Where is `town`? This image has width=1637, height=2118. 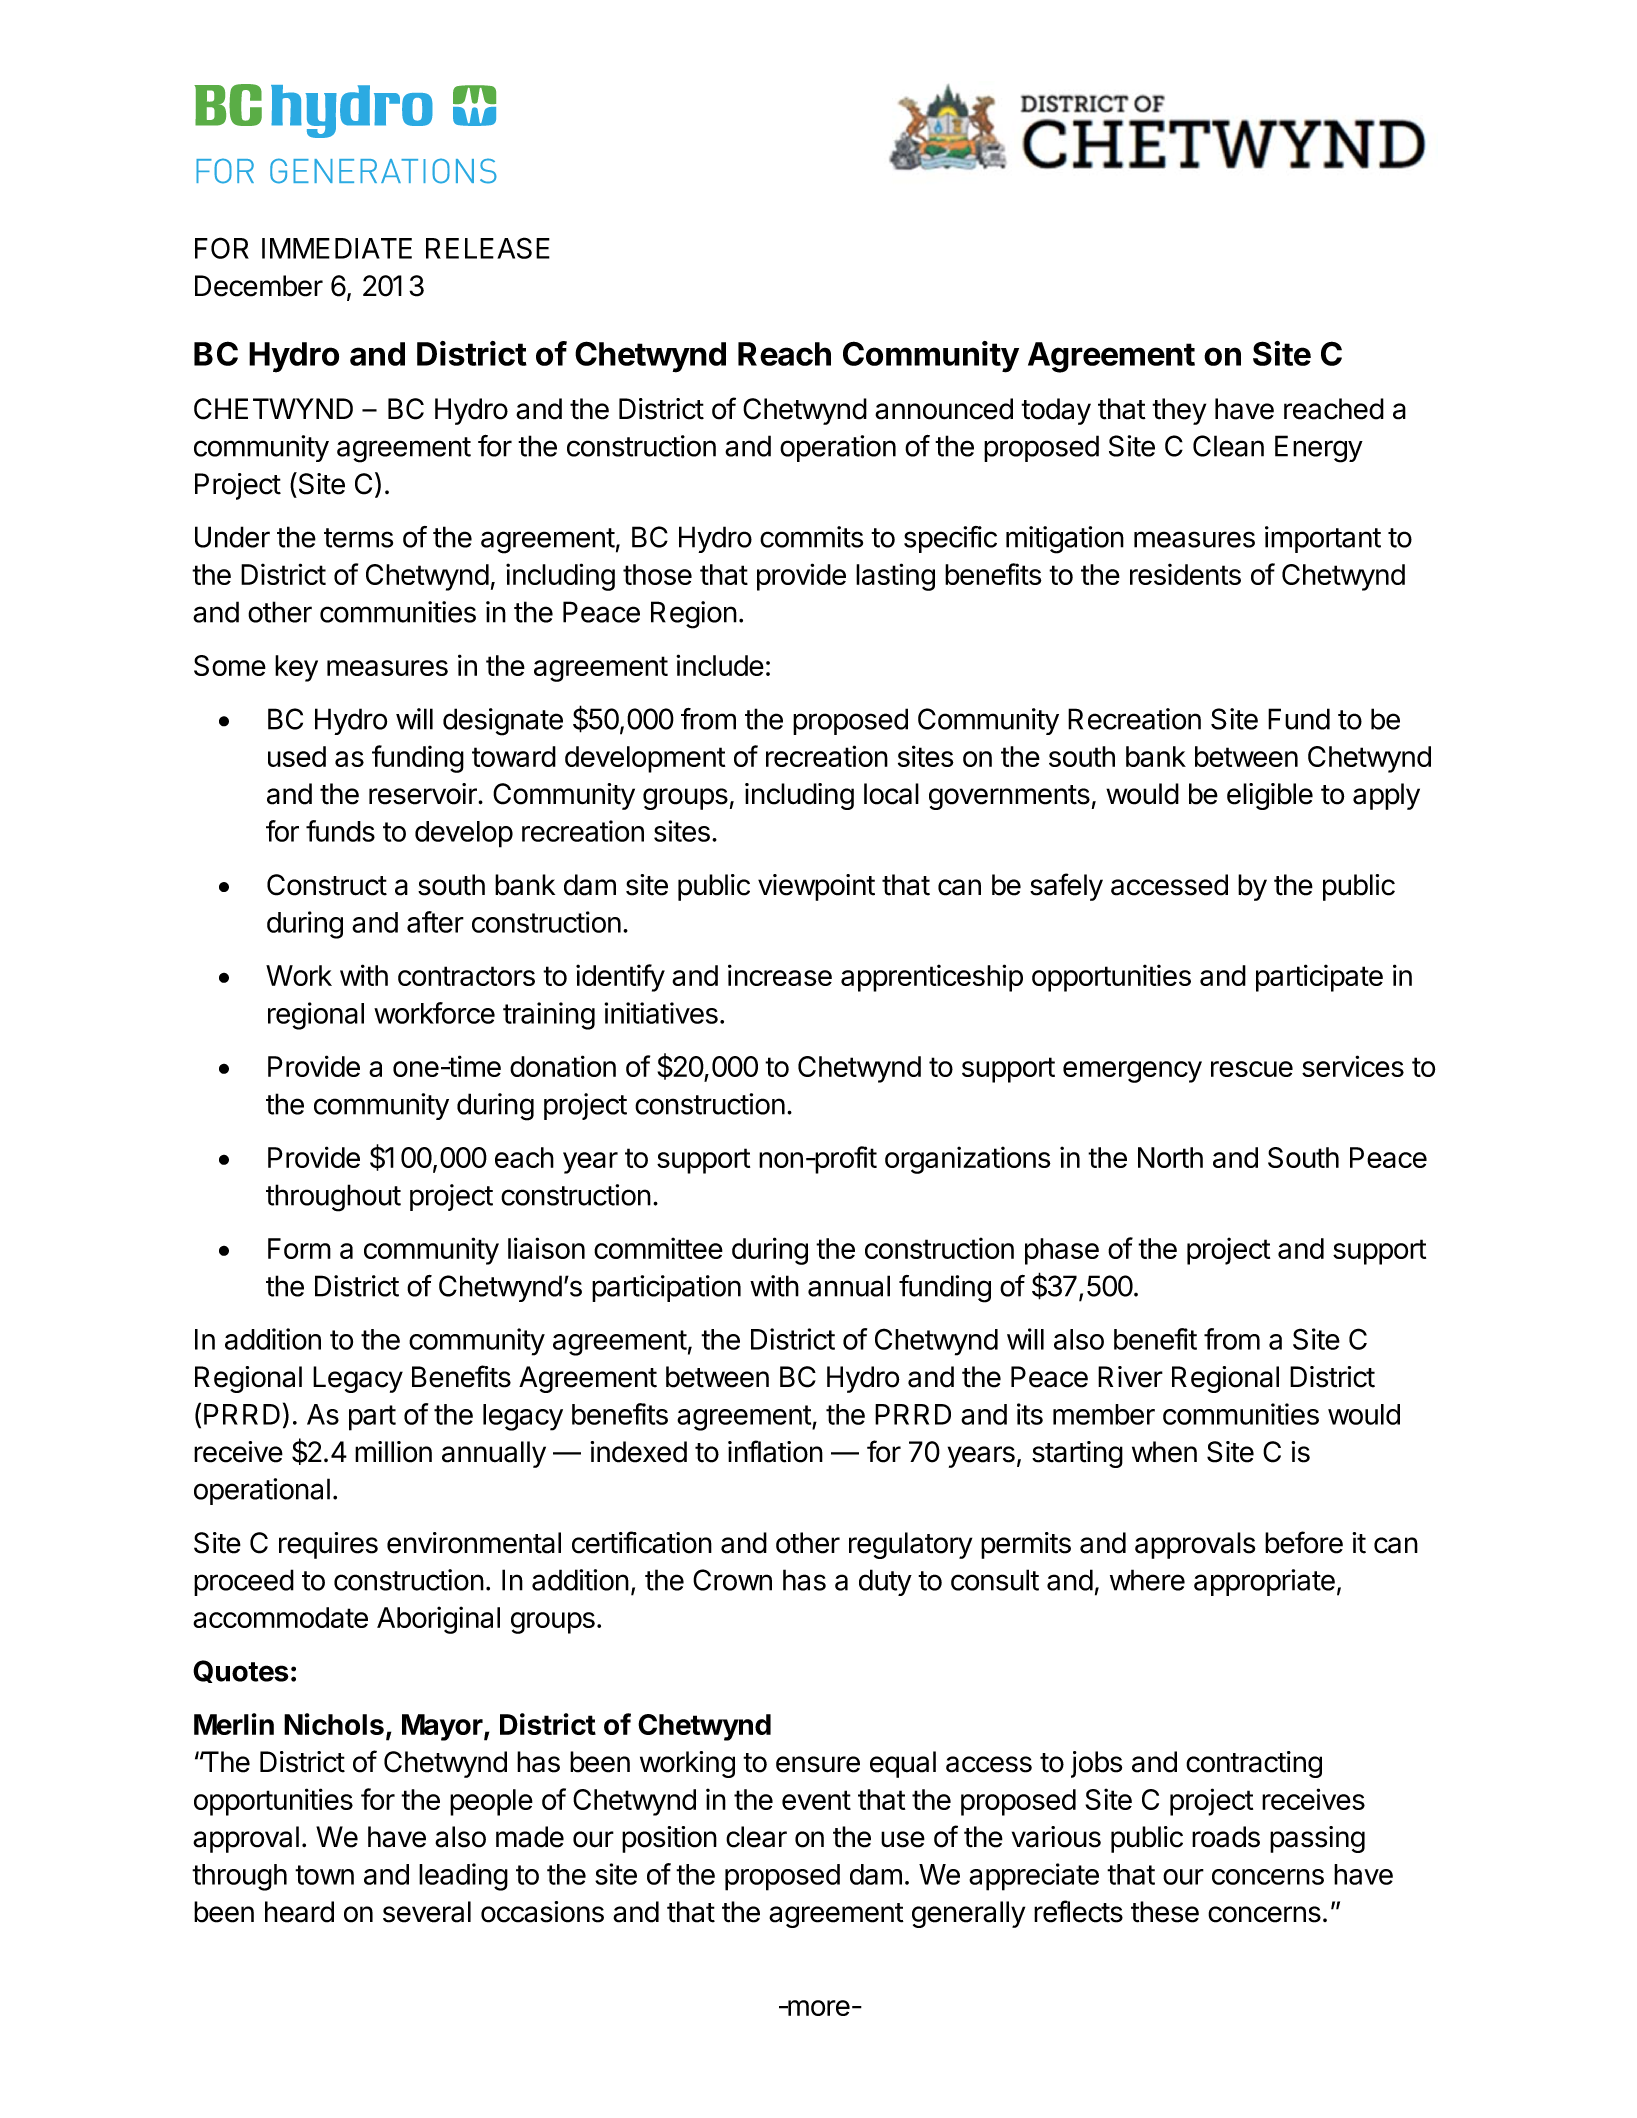 town is located at coordinates (324, 1875).
